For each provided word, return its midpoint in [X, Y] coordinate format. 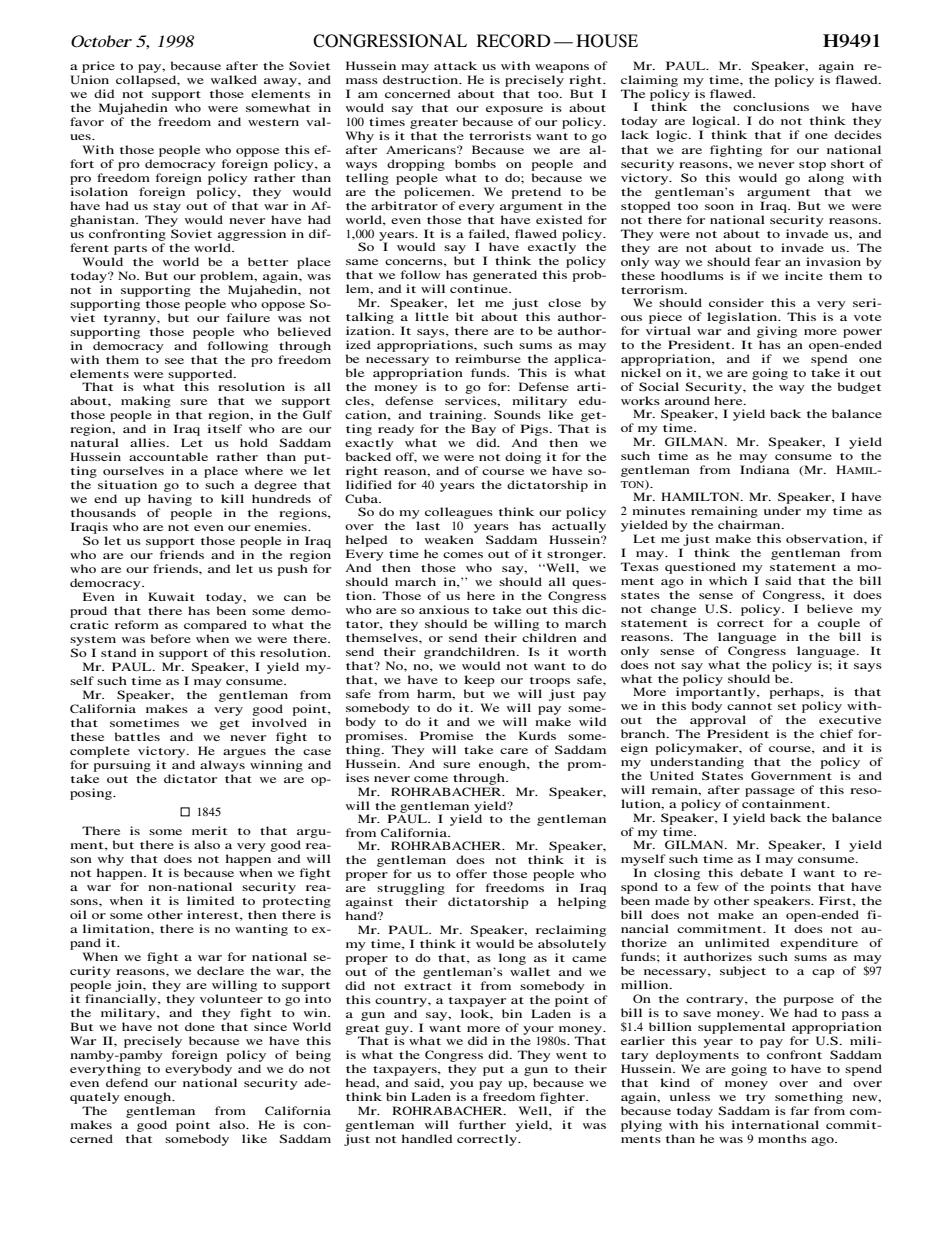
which [728, 580]
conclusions [771, 106]
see [174, 361]
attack [455, 65]
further [482, 1124]
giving [777, 332]
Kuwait [171, 596]
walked [234, 79]
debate [761, 872]
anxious [444, 609]
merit [209, 830]
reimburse [488, 358]
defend [127, 1082]
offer [471, 873]
